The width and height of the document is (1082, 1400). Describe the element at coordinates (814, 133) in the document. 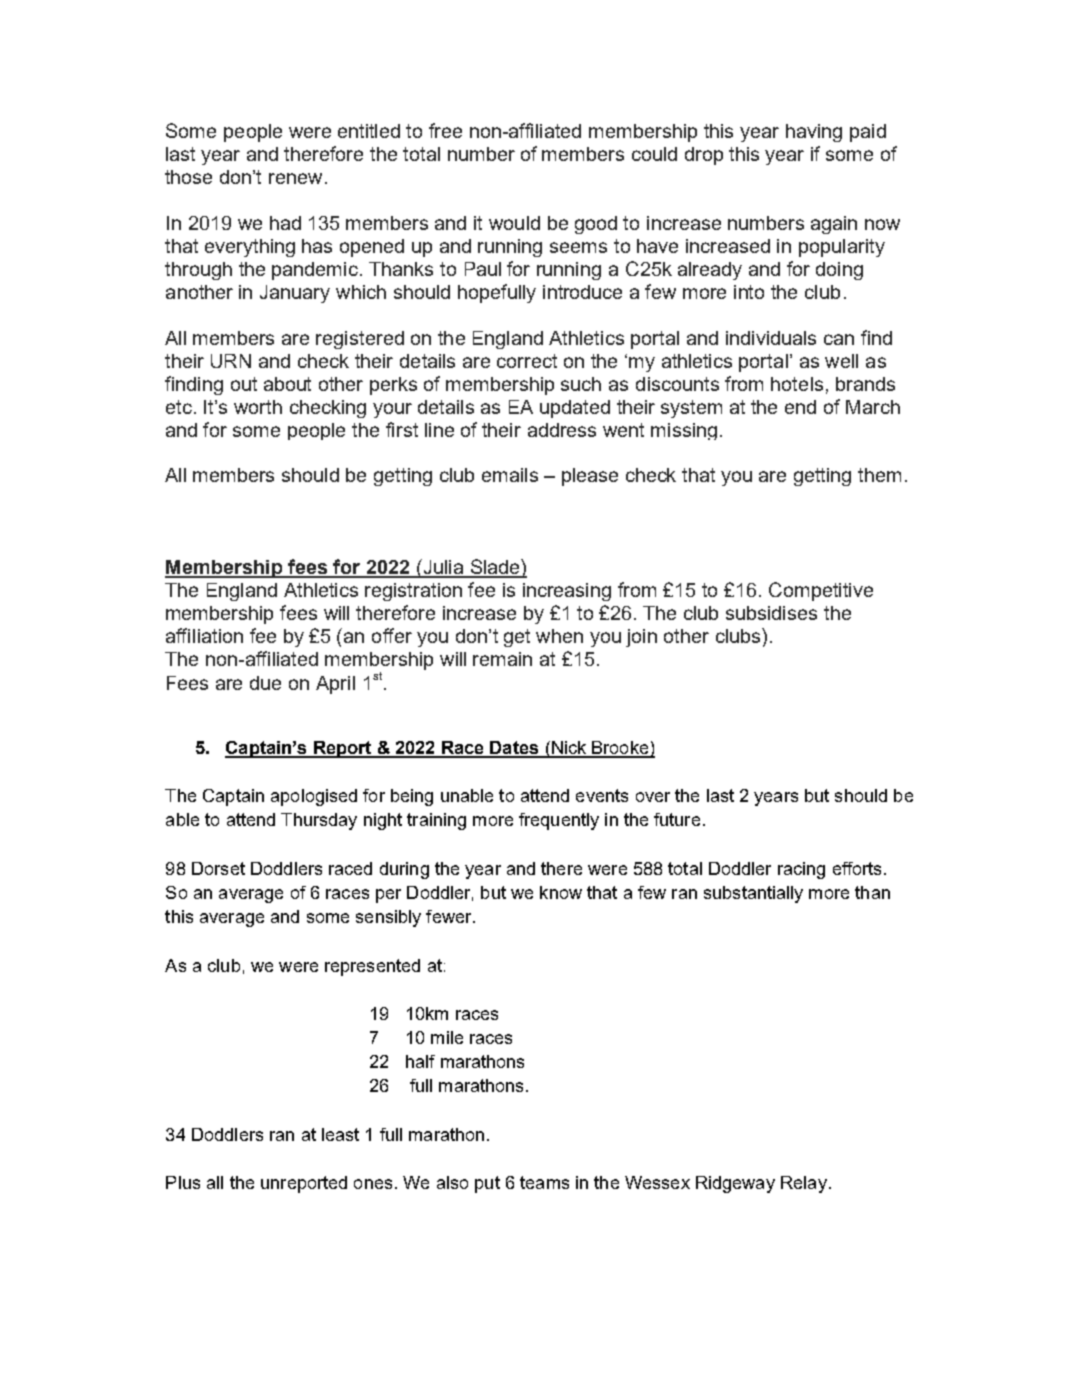

I see `having` at that location.
